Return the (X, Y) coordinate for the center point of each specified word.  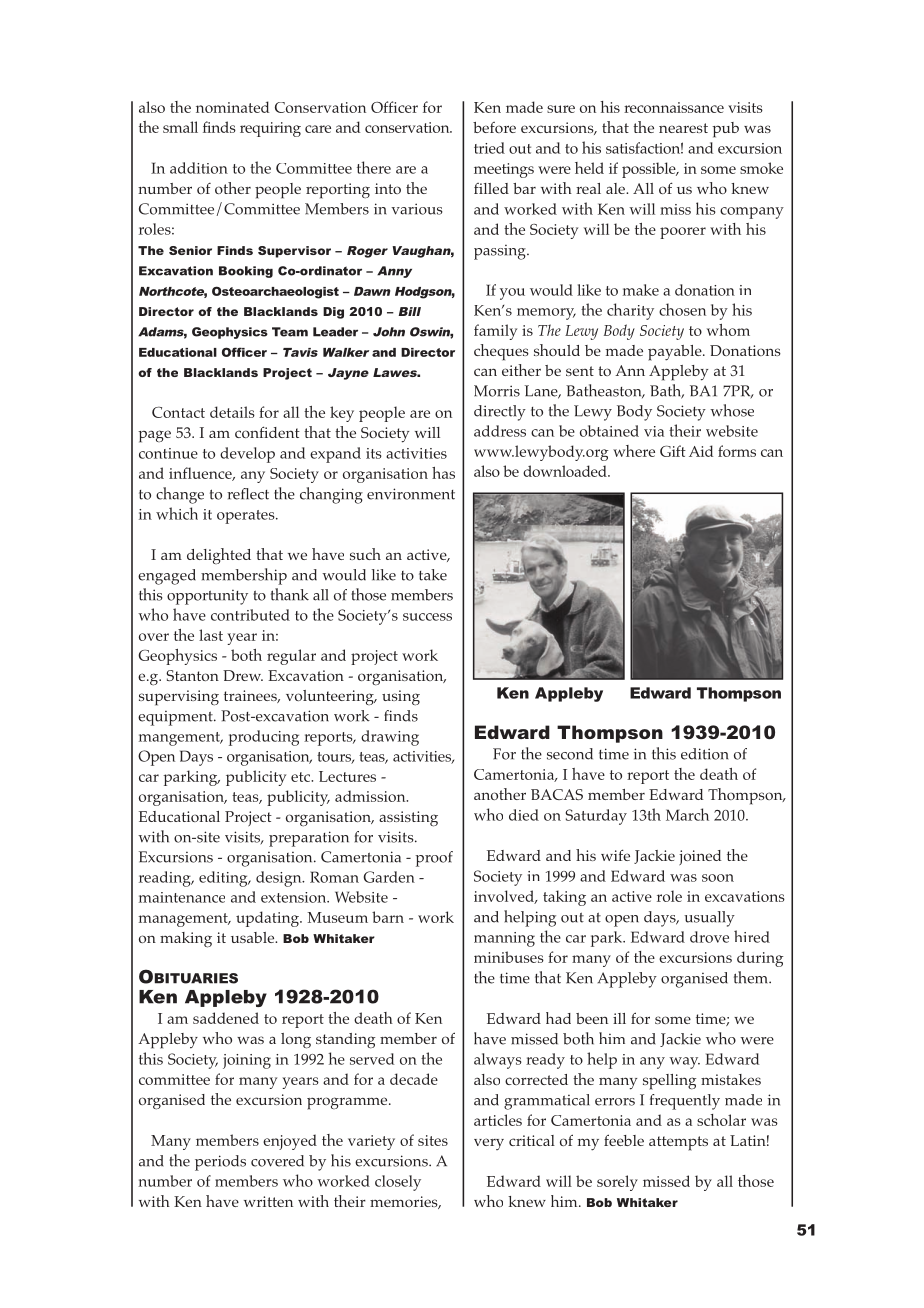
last (211, 635)
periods (220, 1163)
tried (489, 148)
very (489, 1144)
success (427, 617)
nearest (683, 128)
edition (704, 754)
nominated (232, 107)
